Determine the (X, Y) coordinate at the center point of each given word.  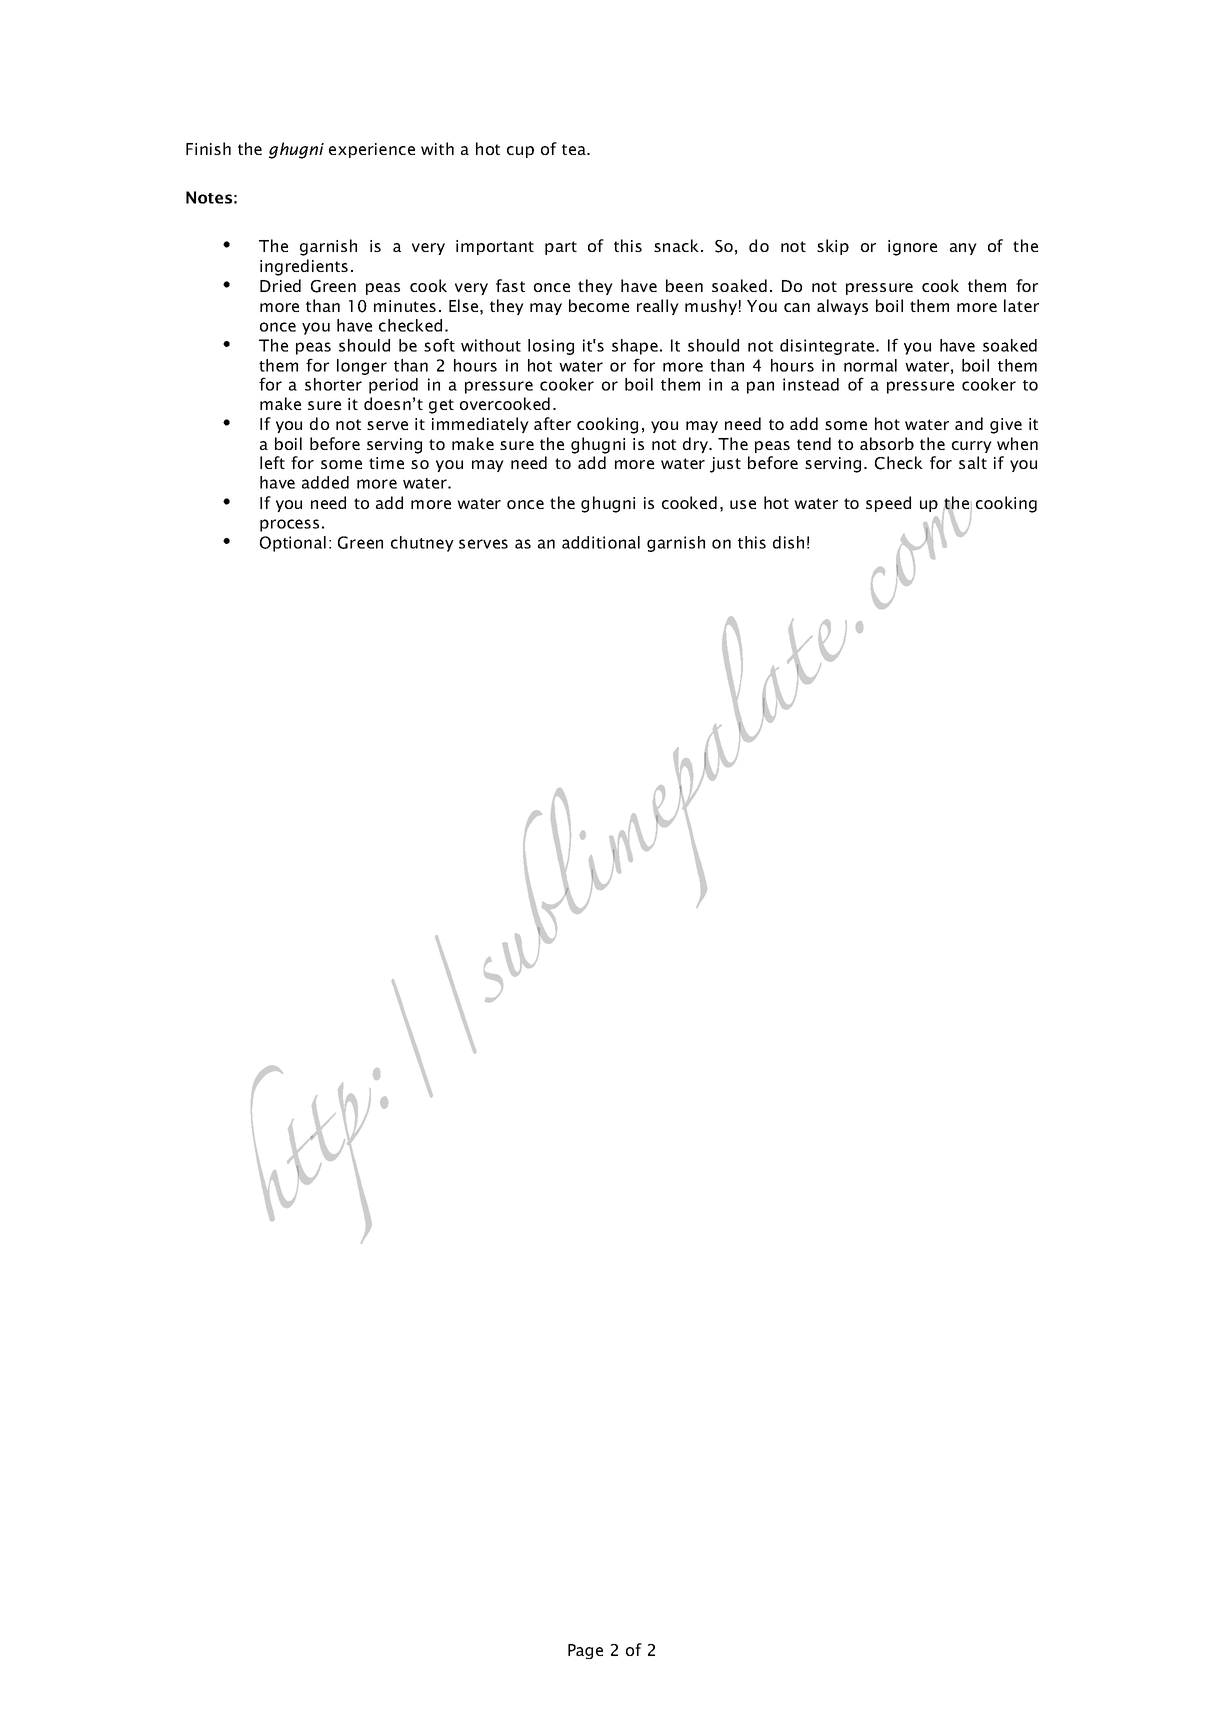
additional (601, 542)
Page (585, 1651)
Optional (293, 544)
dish (788, 542)
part (561, 248)
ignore (912, 248)
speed (888, 504)
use (743, 504)
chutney (422, 544)
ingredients (304, 267)
